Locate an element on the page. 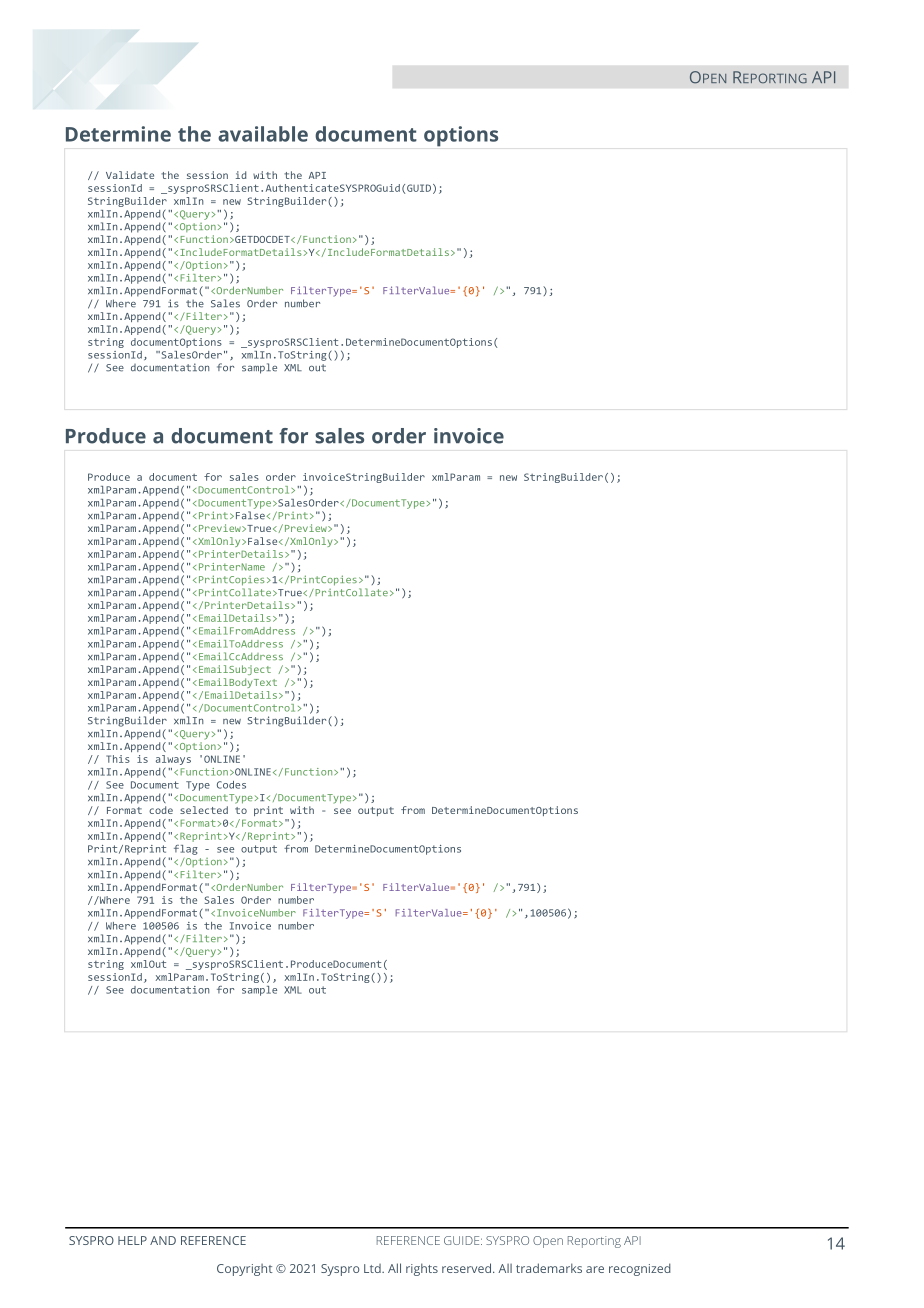 The height and width of the document is (1308, 924). trademarks is located at coordinates (549, 1268).
